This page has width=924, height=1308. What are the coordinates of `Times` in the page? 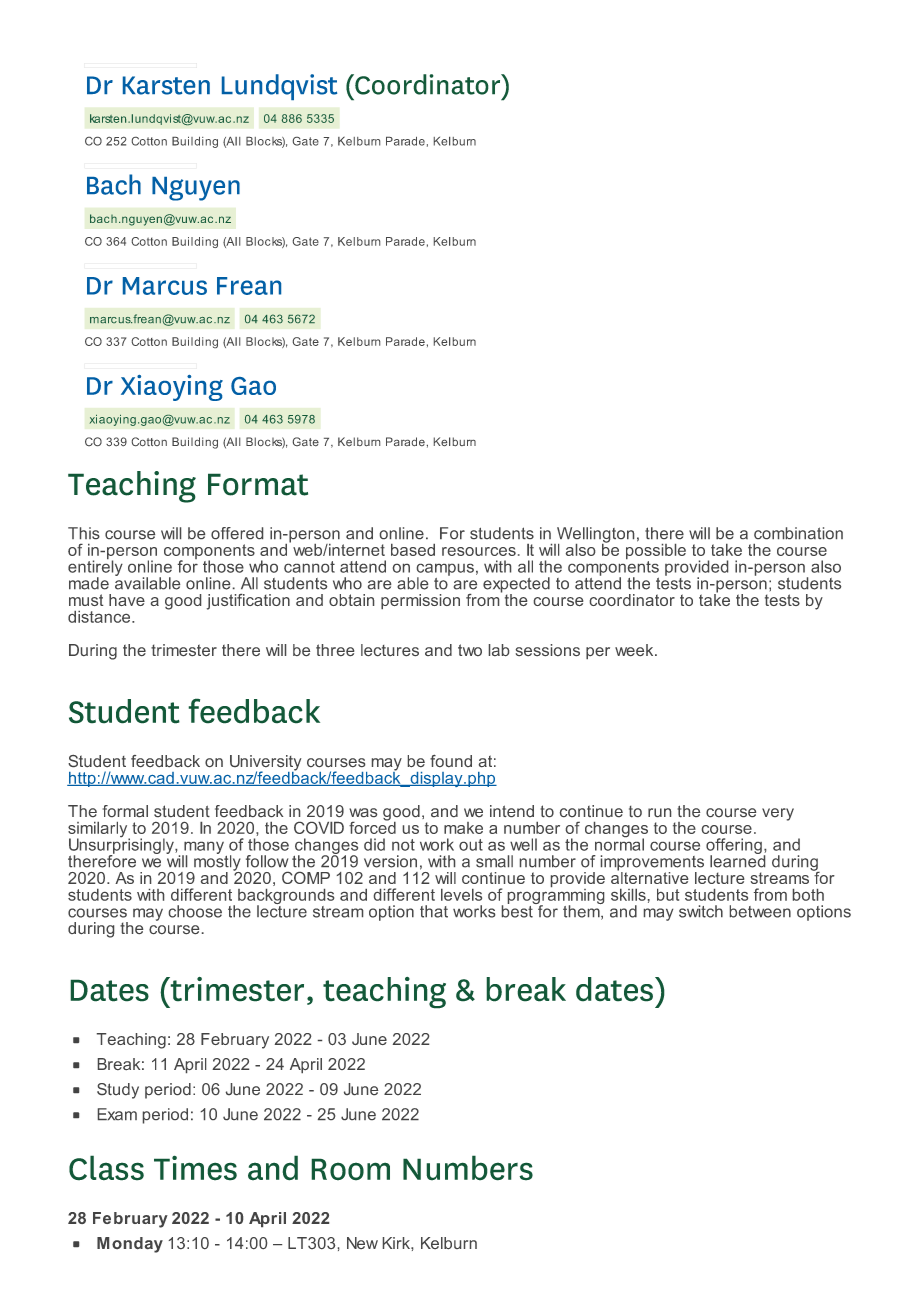 It's located at (195, 1168).
